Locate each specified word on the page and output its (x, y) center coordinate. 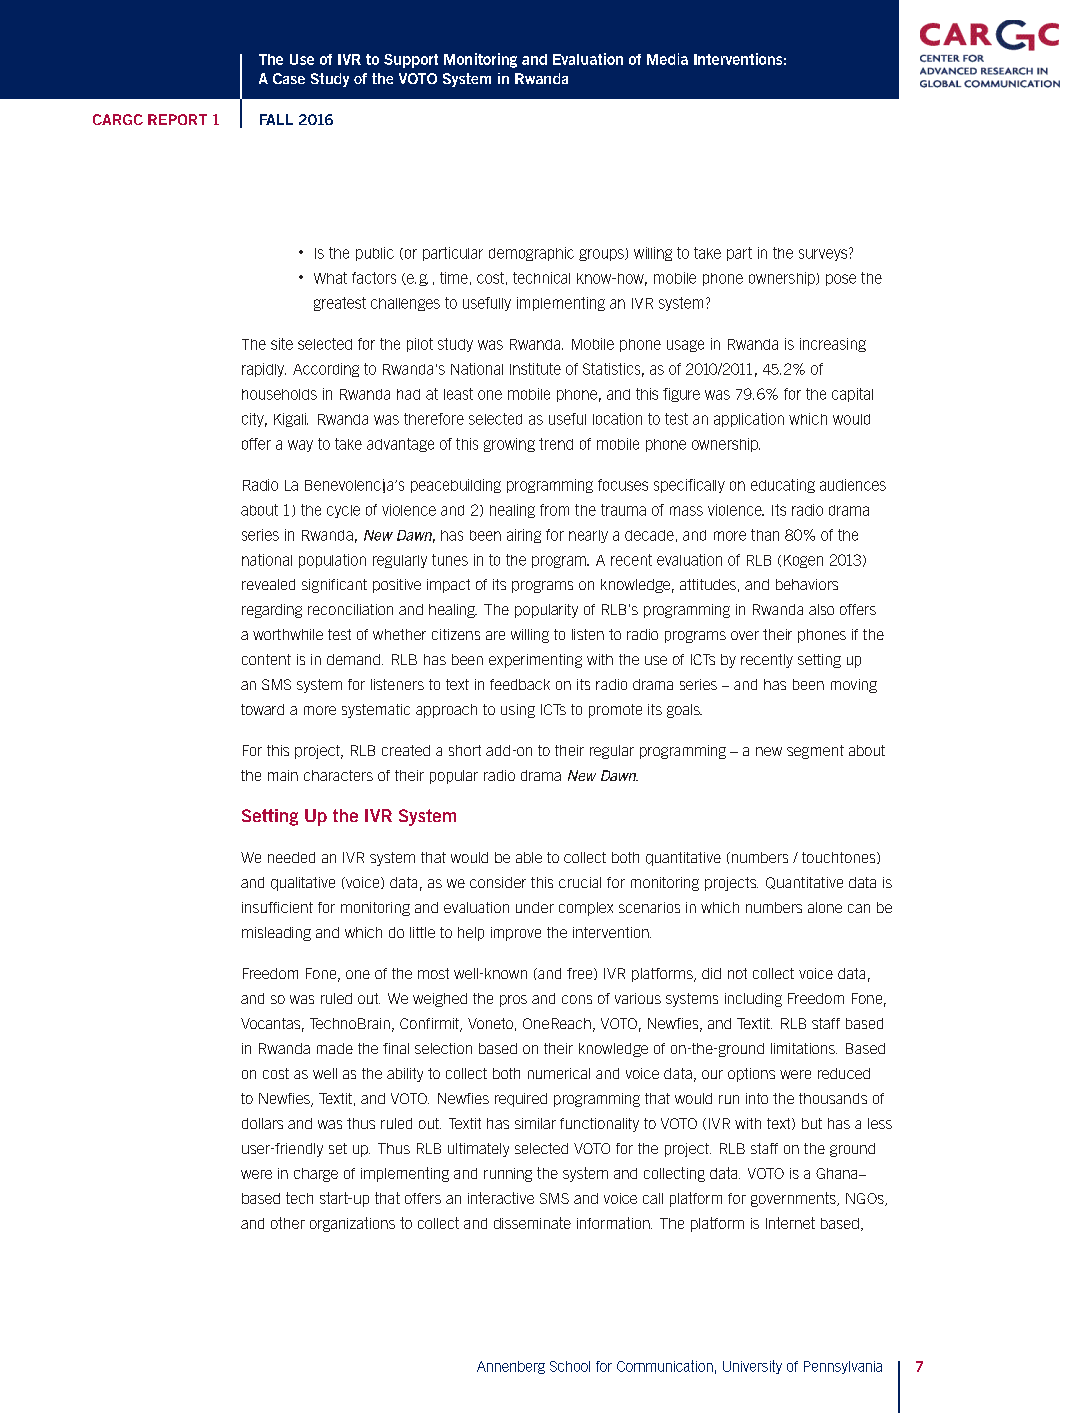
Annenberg (511, 1367)
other (288, 1223)
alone (825, 907)
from (554, 510)
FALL (276, 119)
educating (783, 486)
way (300, 446)
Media (667, 59)
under (535, 907)
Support (411, 61)
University (752, 1367)
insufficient (277, 907)
